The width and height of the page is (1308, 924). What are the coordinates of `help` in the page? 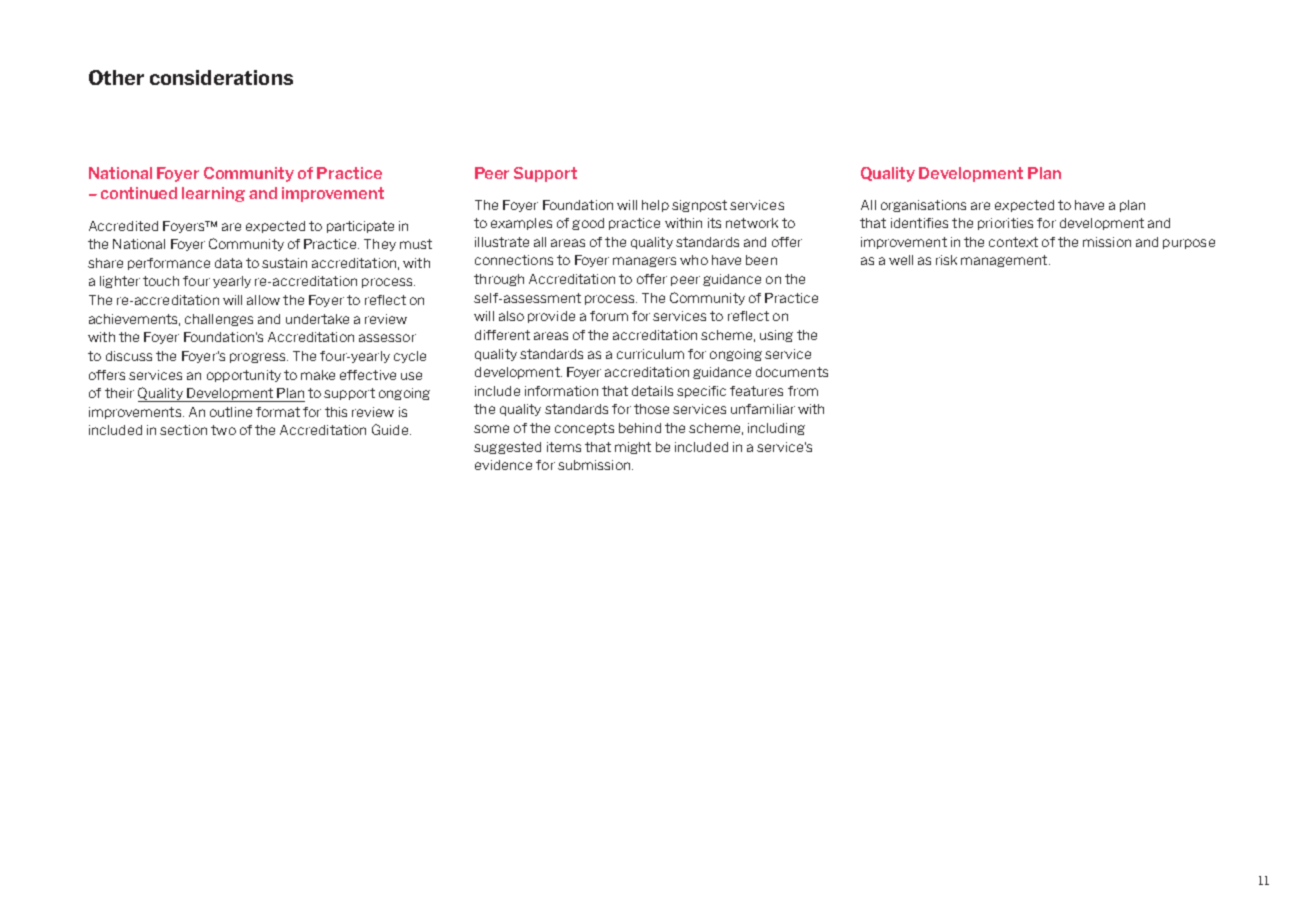 It's located at (655, 206).
